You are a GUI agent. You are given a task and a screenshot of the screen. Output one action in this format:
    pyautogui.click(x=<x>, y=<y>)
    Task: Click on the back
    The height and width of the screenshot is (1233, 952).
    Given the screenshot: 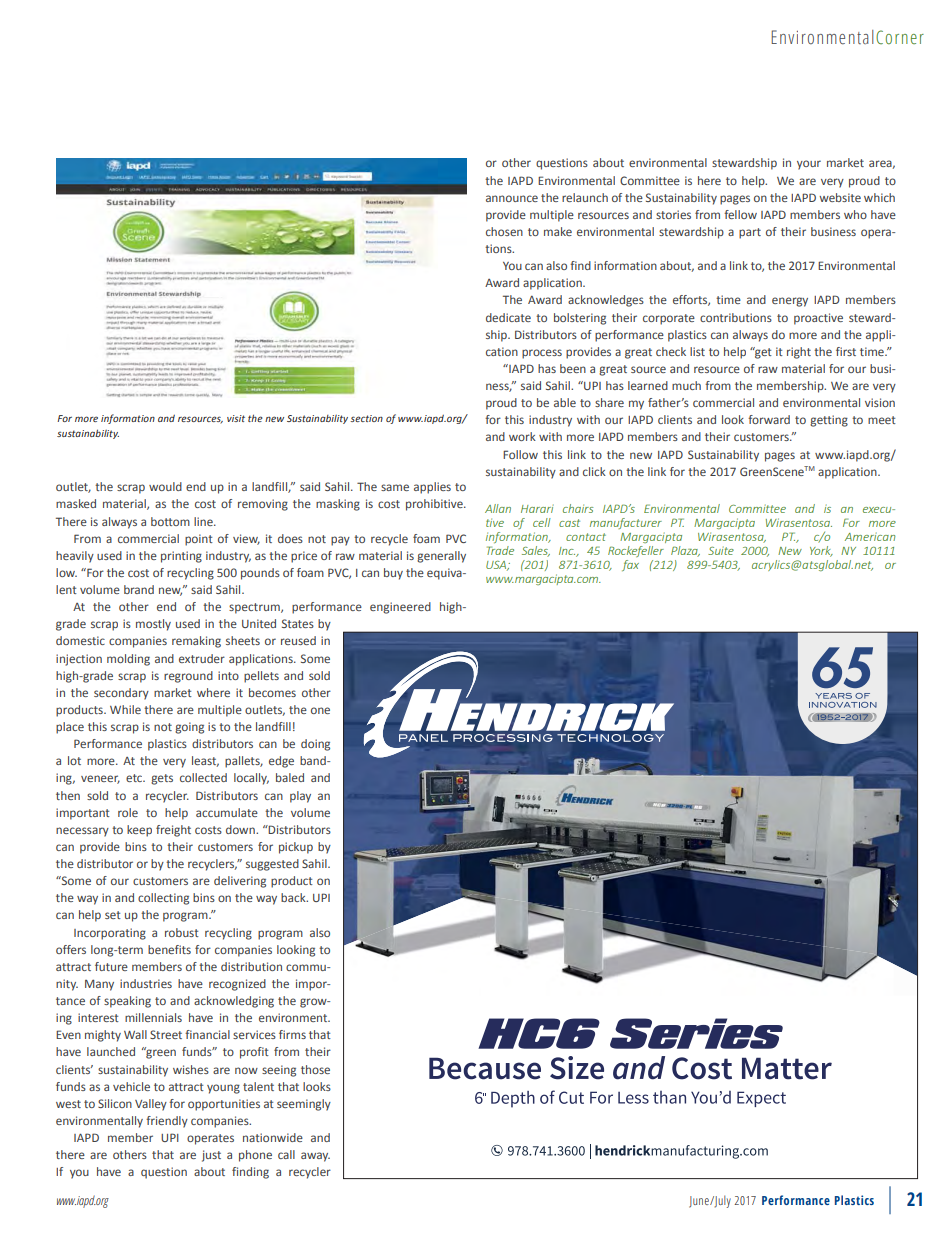 What is the action you would take?
    pyautogui.click(x=294, y=897)
